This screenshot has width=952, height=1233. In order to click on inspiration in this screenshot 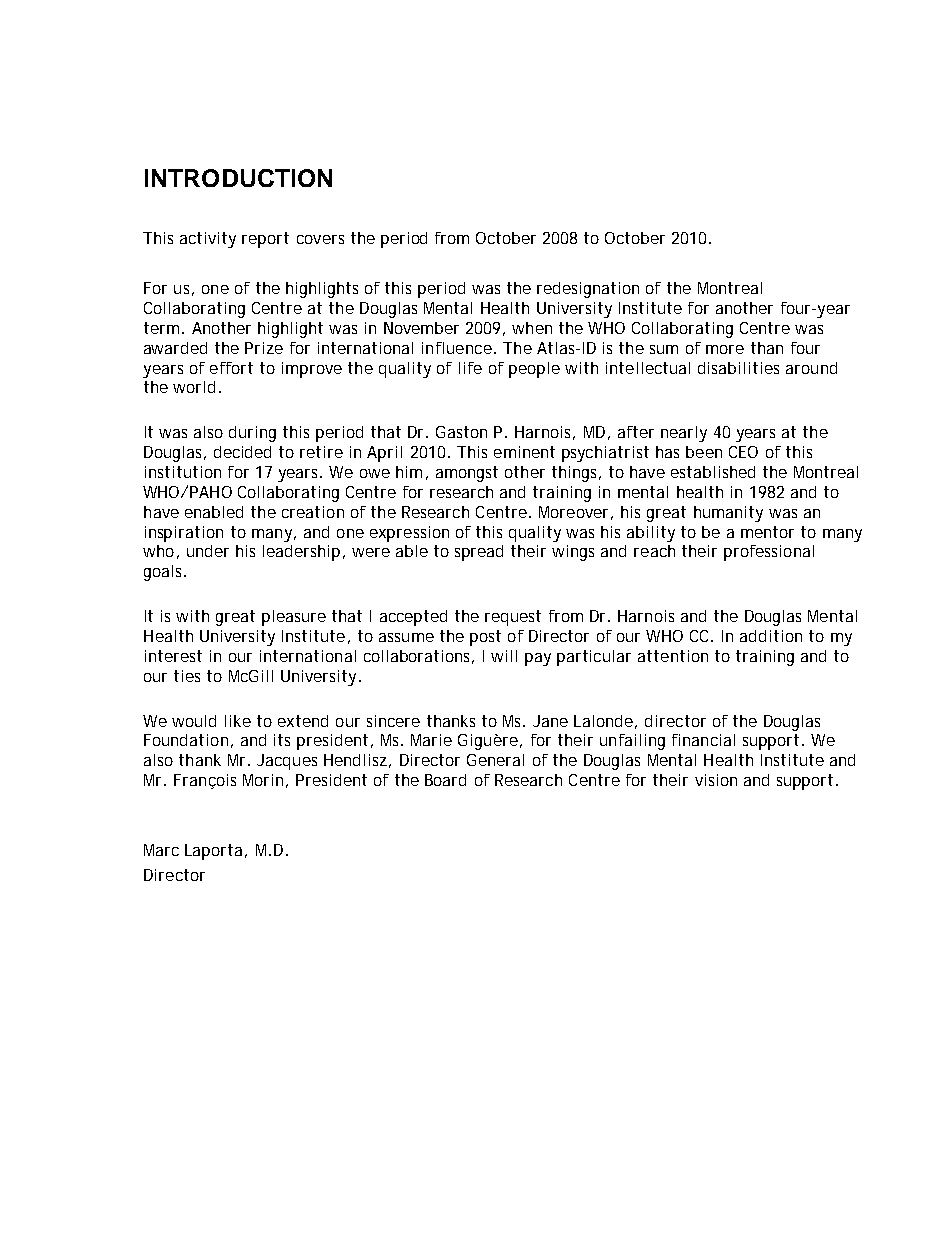, I will do `click(184, 534)`.
